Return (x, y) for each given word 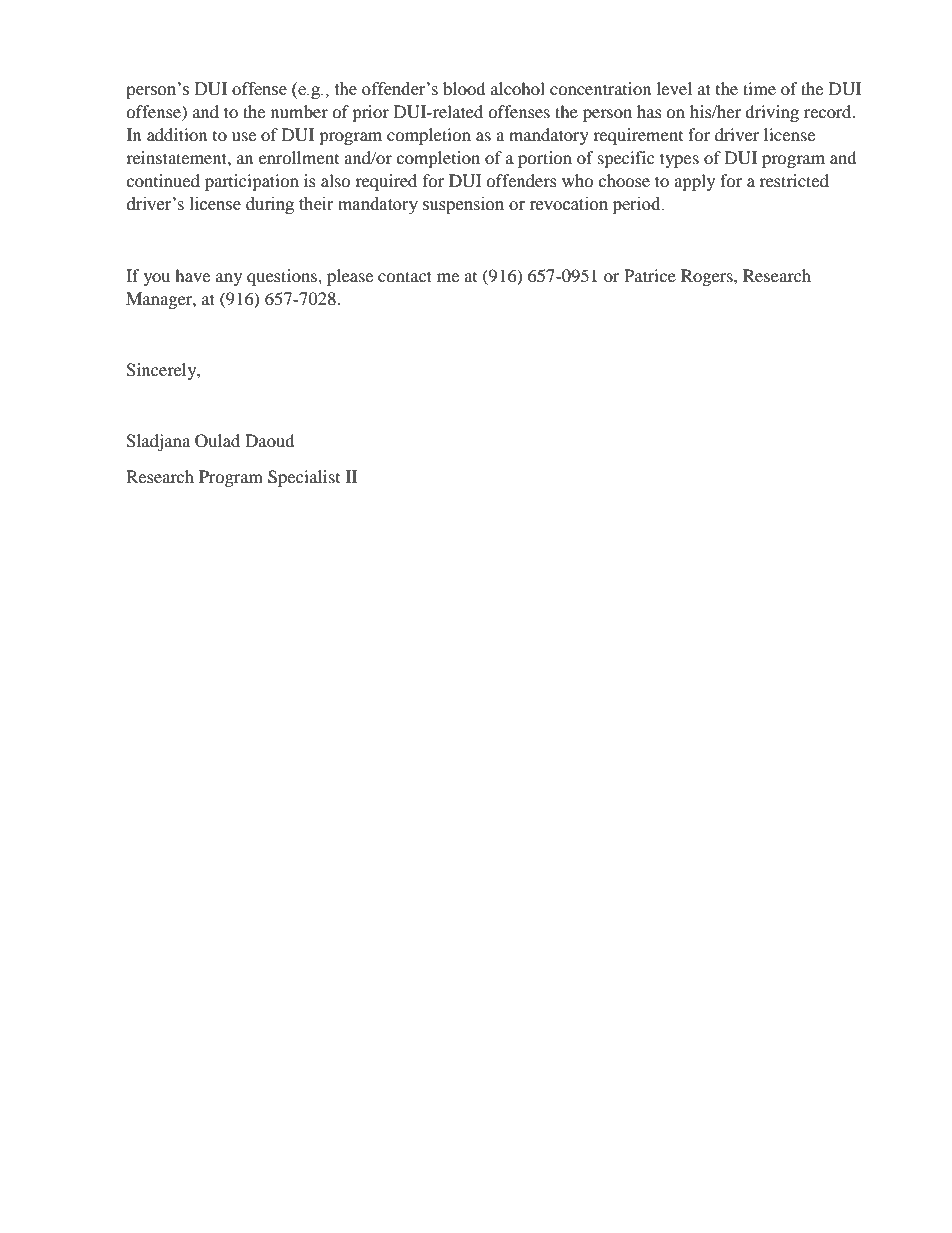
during (270, 205)
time (759, 88)
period (638, 205)
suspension (463, 205)
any (229, 279)
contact (405, 276)
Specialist (304, 478)
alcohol (518, 88)
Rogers (708, 277)
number (299, 111)
